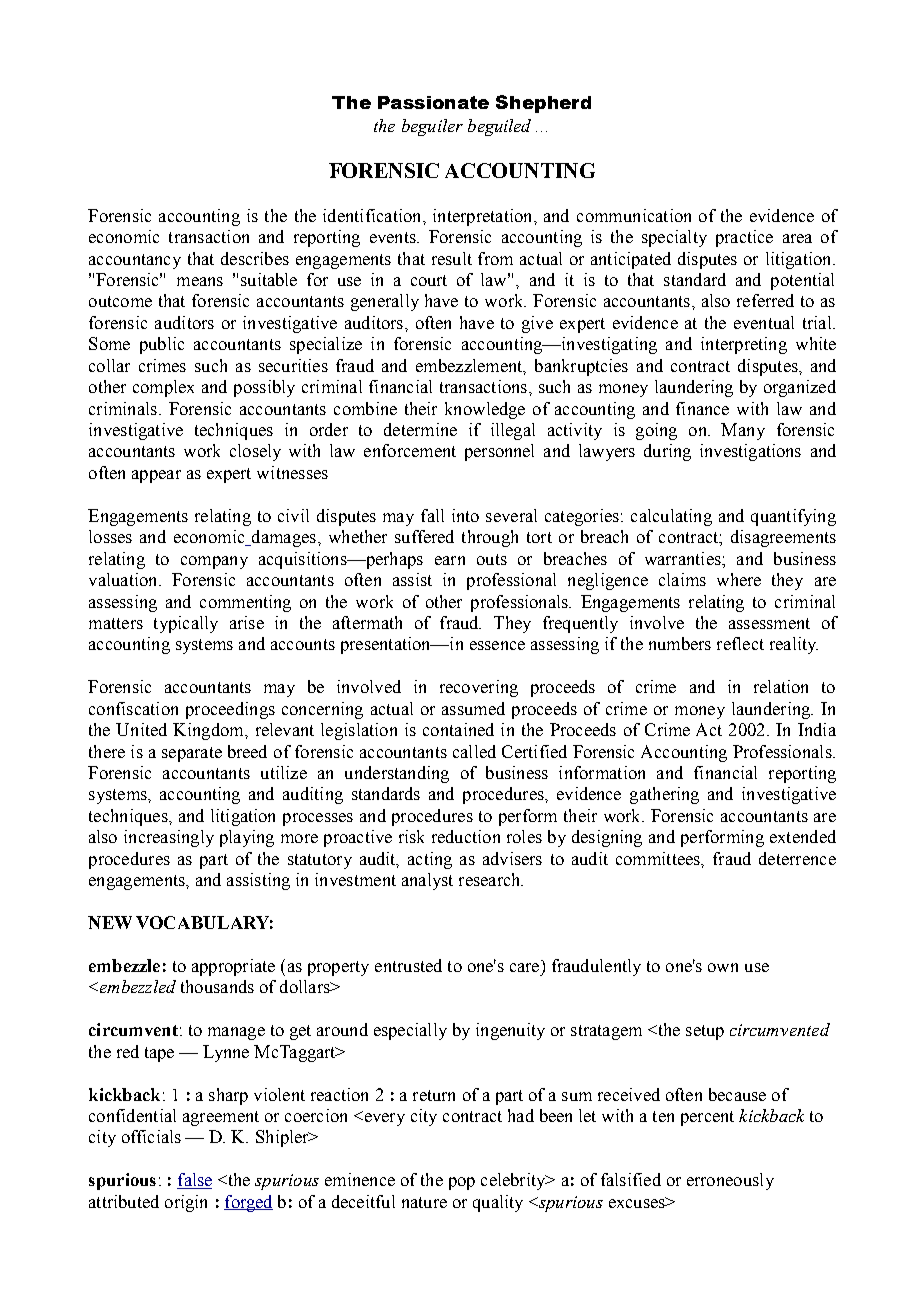 The height and width of the screenshot is (1308, 924). Describe the element at coordinates (466, 836) in the screenshot. I see `reduction` at that location.
